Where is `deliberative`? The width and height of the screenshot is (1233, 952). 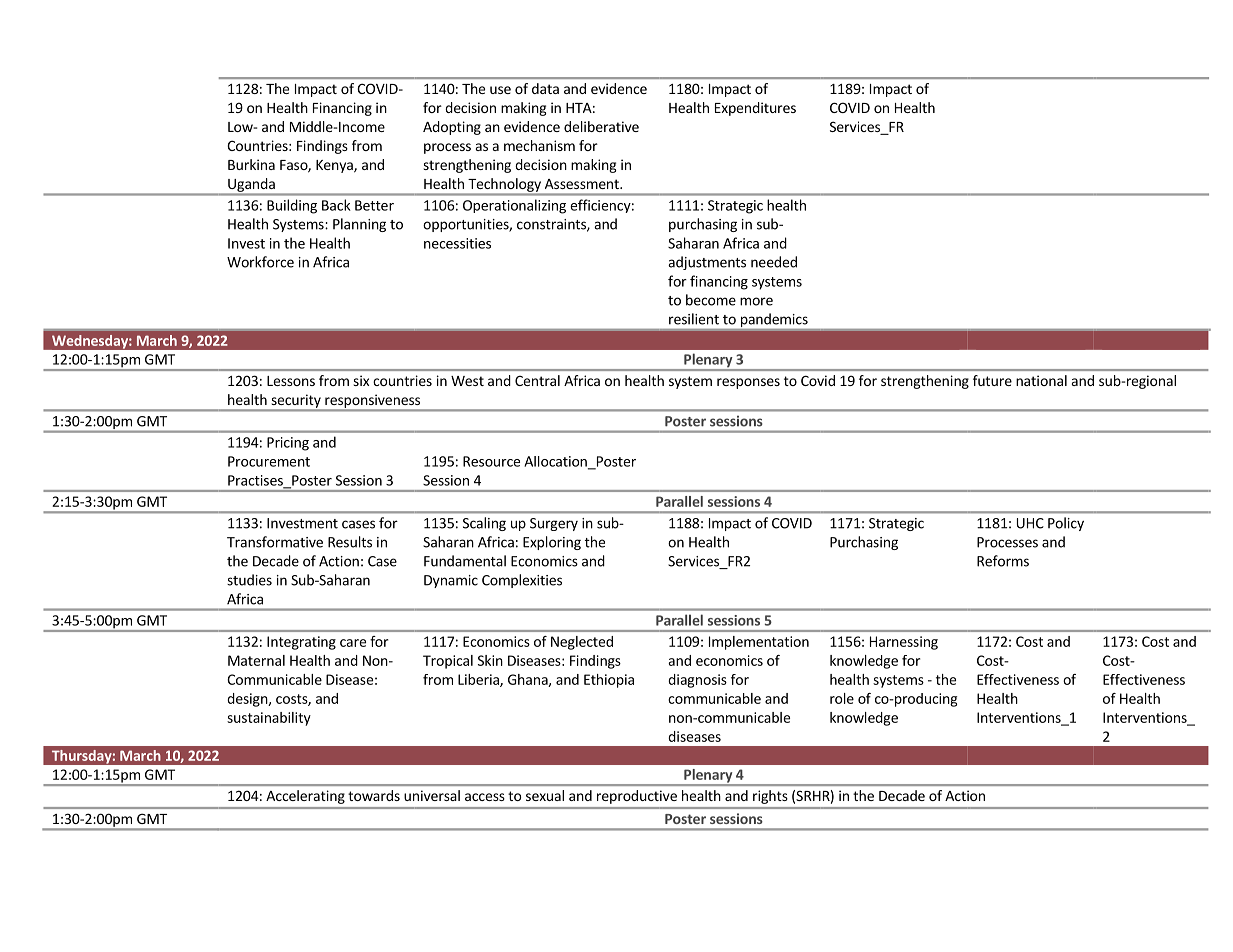
deliberative is located at coordinates (601, 126).
